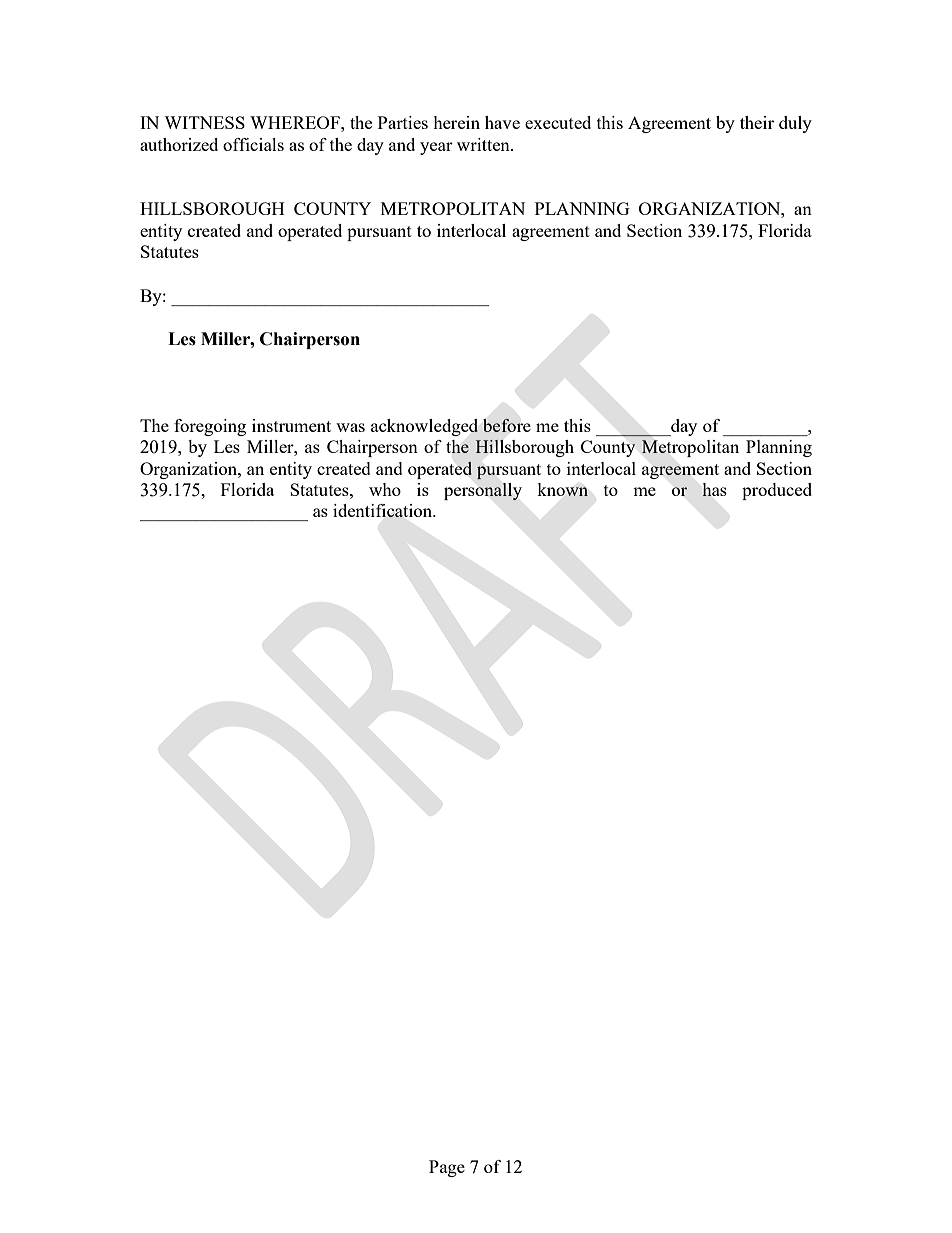 This screenshot has width=952, height=1233. What do you see at coordinates (384, 510) in the screenshot?
I see `identification` at bounding box center [384, 510].
